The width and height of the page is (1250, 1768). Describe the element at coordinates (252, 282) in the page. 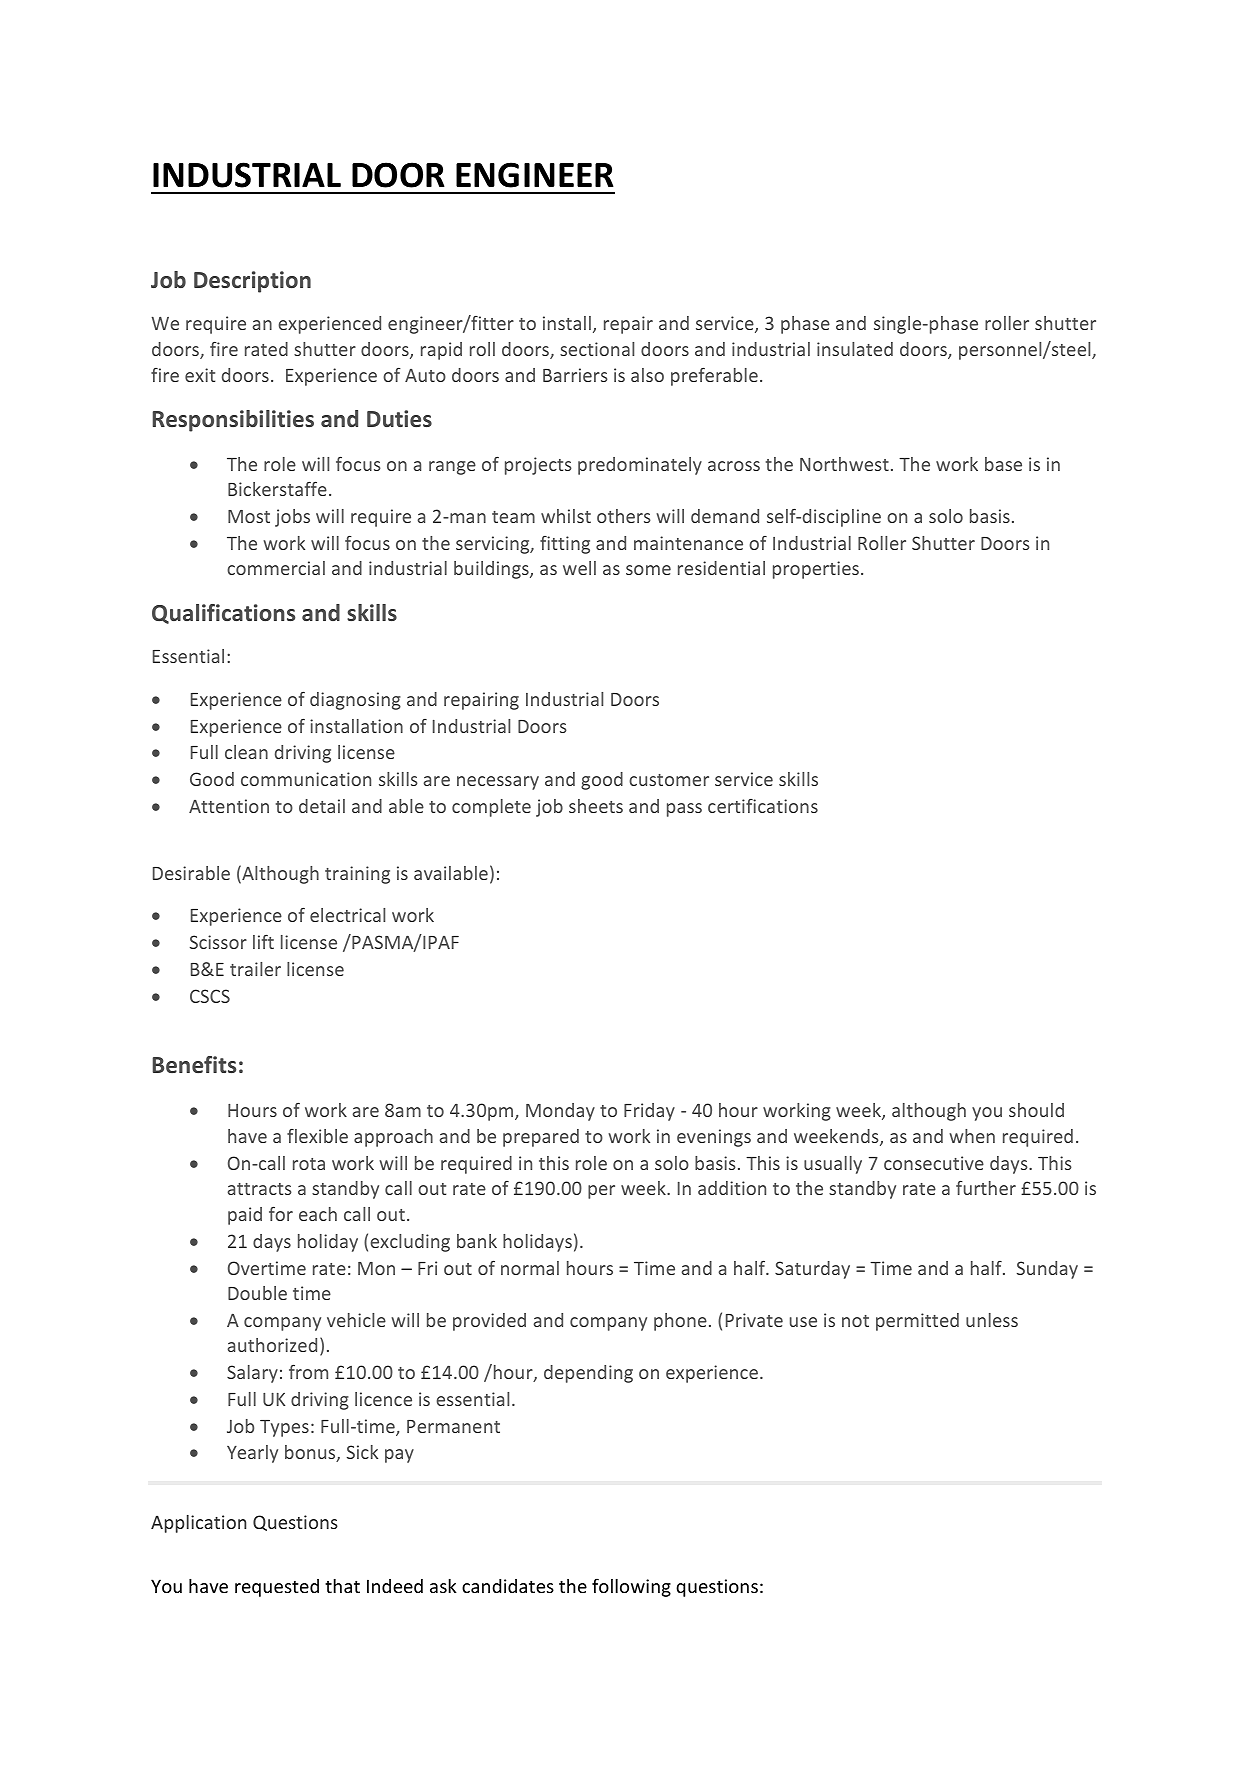

I see `Description` at that location.
